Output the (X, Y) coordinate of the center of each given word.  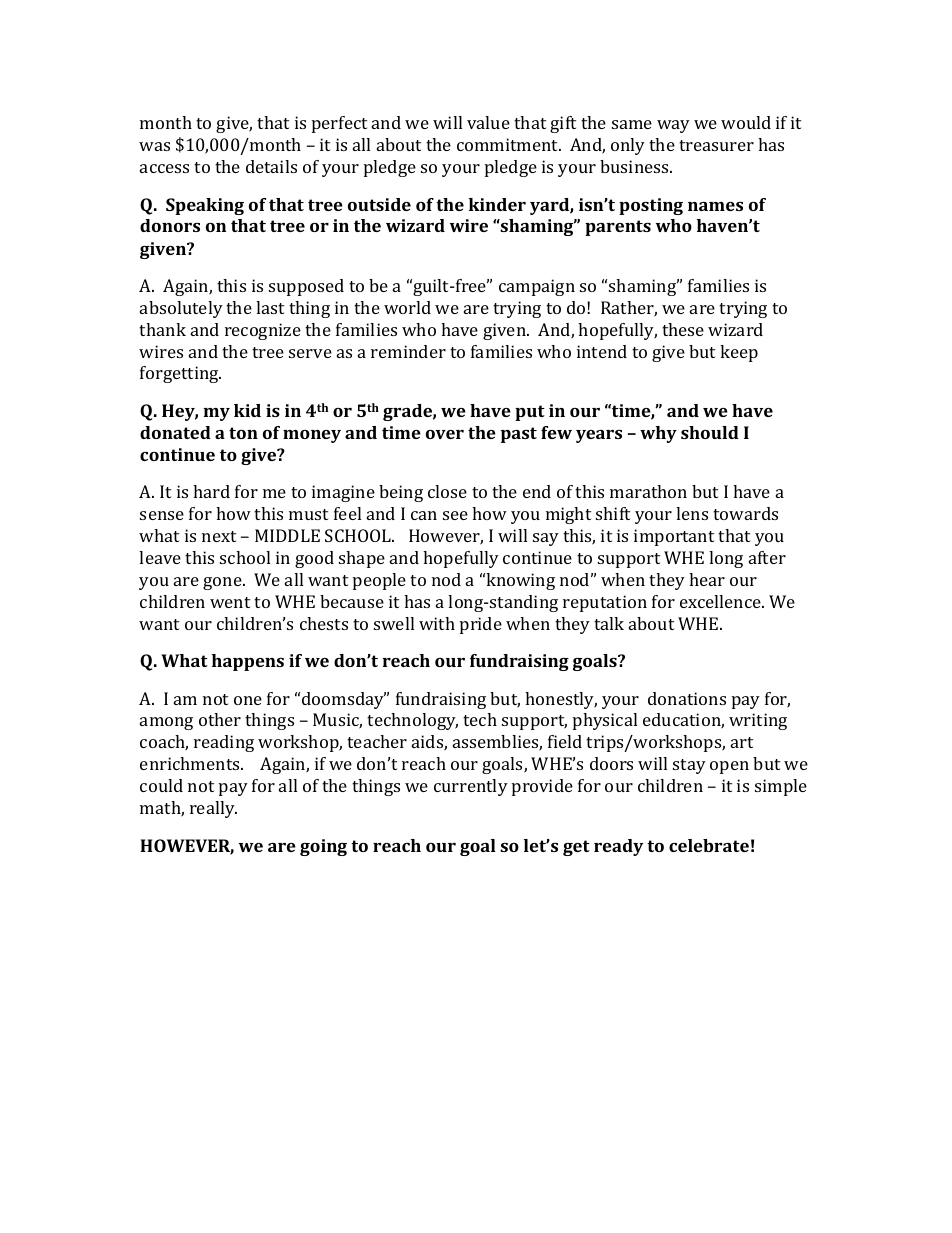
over (445, 434)
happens (248, 662)
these (683, 329)
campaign (537, 287)
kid (247, 410)
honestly (561, 700)
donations (687, 698)
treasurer (716, 145)
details (271, 166)
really (213, 809)
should (710, 432)
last (270, 307)
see (455, 515)
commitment (509, 144)
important (674, 537)
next (219, 536)
